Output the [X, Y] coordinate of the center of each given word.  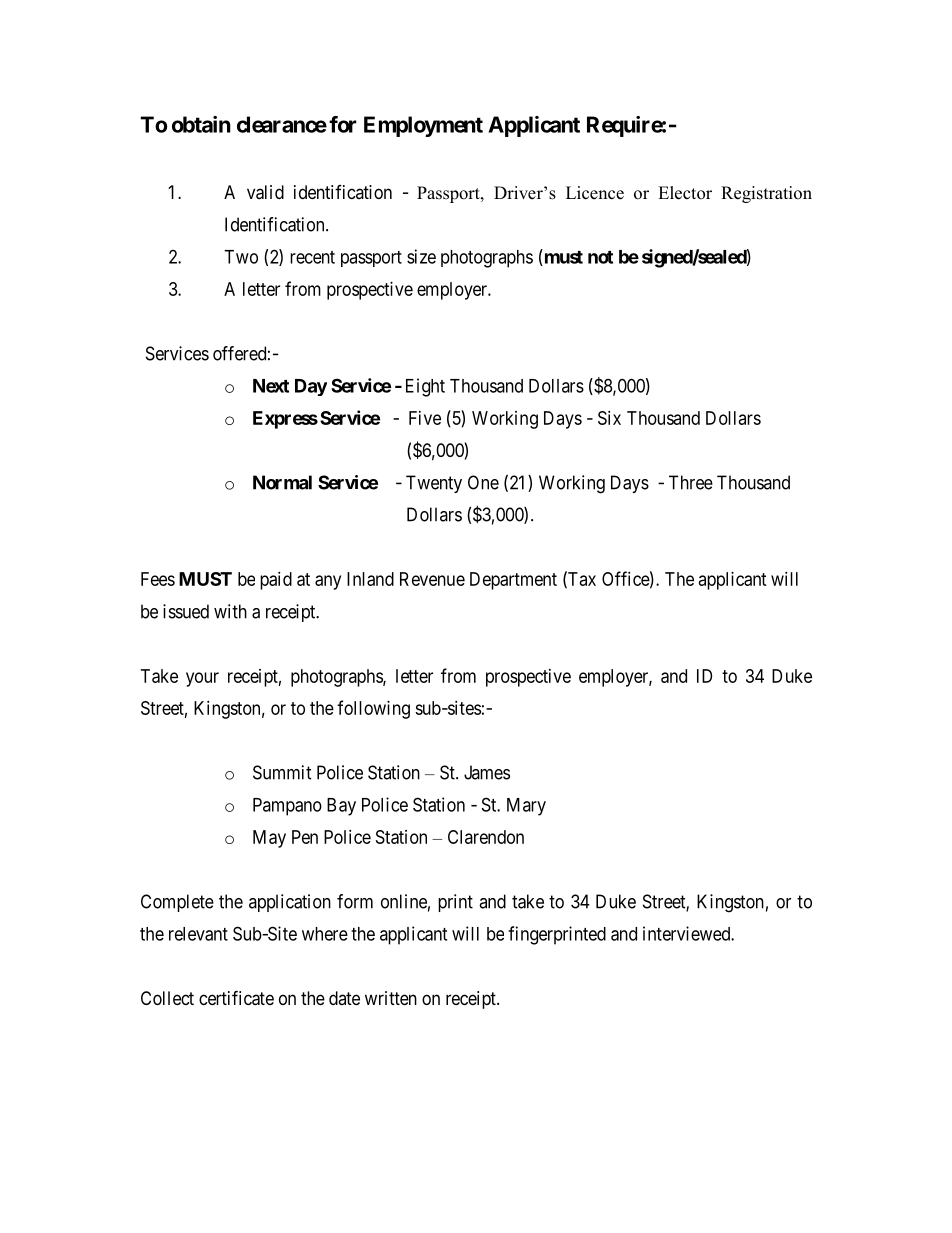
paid [276, 581]
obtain [201, 124]
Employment [423, 126]
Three [691, 482]
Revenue [432, 579]
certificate [236, 998]
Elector [685, 193]
